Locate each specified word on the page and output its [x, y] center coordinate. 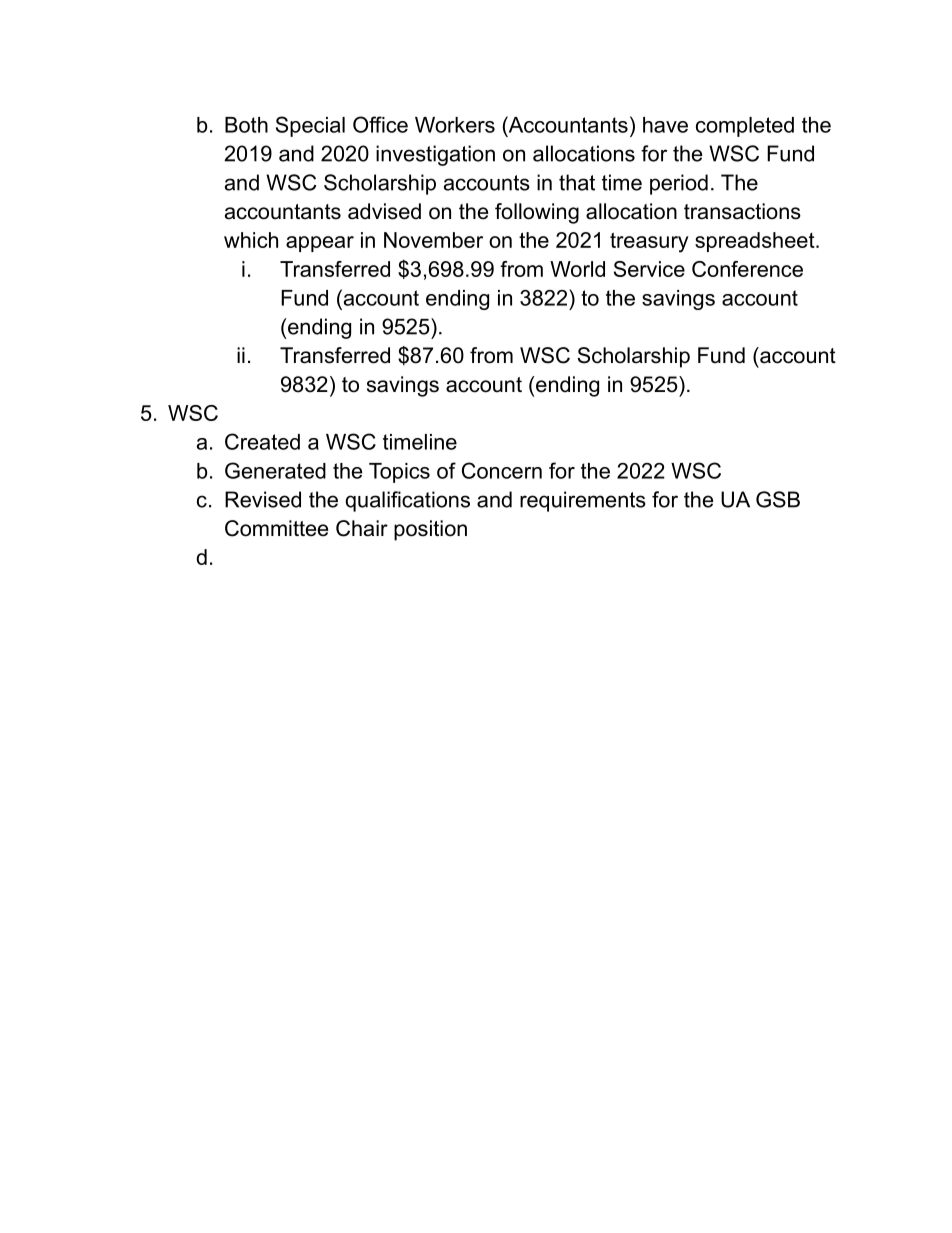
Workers [455, 125]
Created [262, 441]
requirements [583, 501]
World [577, 269]
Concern [502, 470]
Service [649, 269]
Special [310, 126]
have [665, 125]
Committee [276, 528]
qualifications [407, 501]
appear [320, 244]
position [430, 530]
